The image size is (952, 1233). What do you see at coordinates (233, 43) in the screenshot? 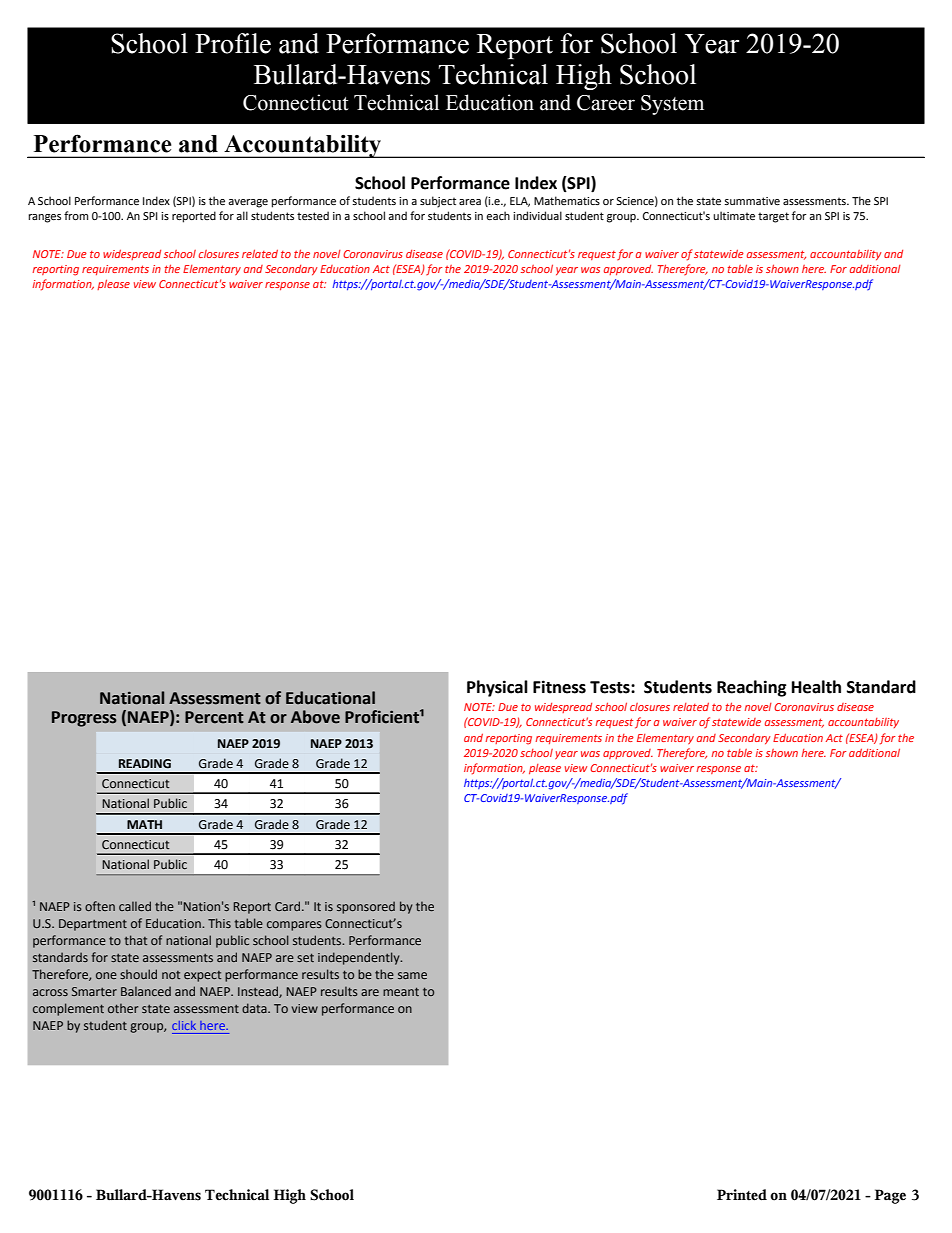
I see `Profile` at bounding box center [233, 43].
